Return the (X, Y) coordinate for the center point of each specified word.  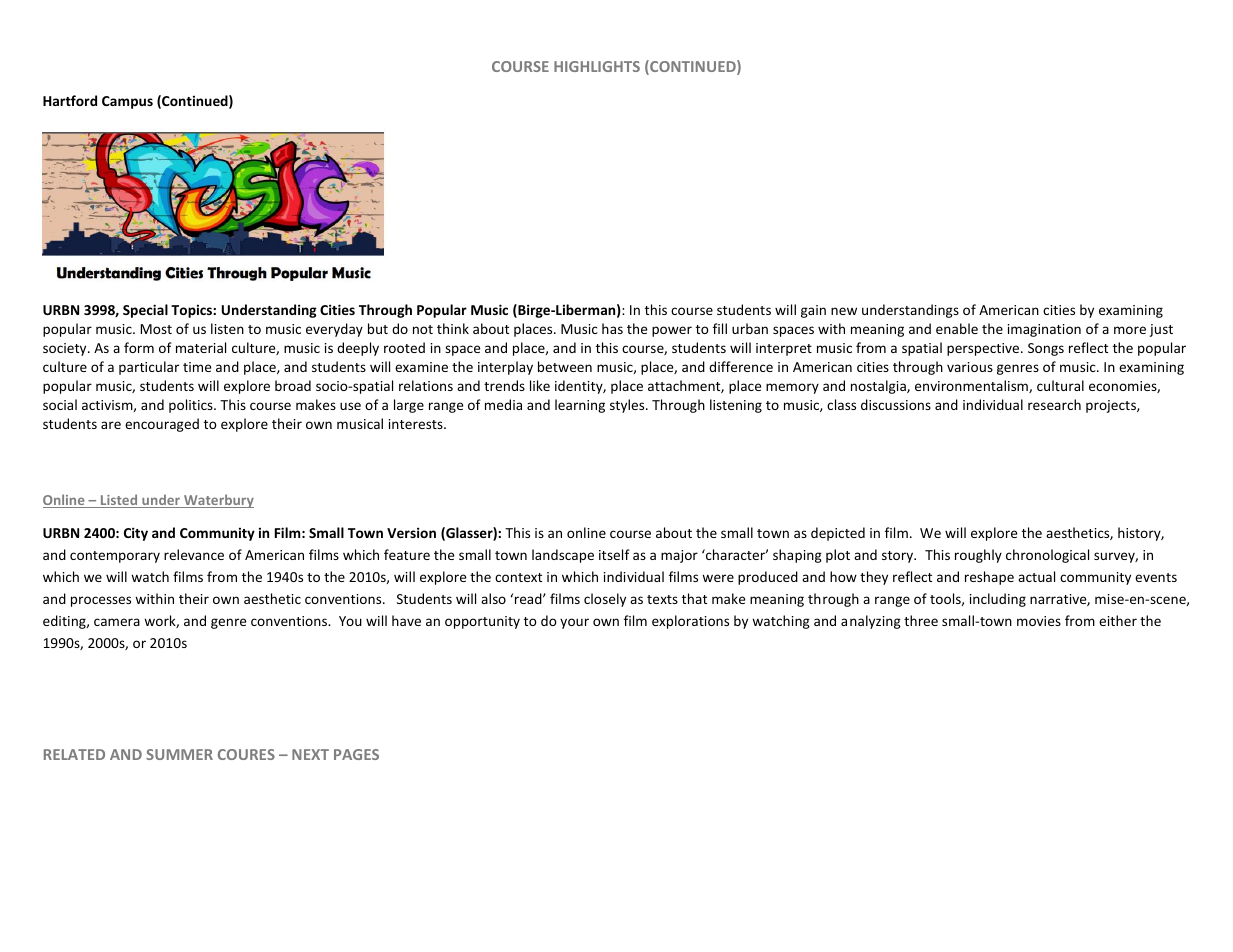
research (1054, 404)
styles (628, 406)
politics (192, 406)
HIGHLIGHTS (597, 66)
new (844, 311)
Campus (127, 102)
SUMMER (179, 754)
